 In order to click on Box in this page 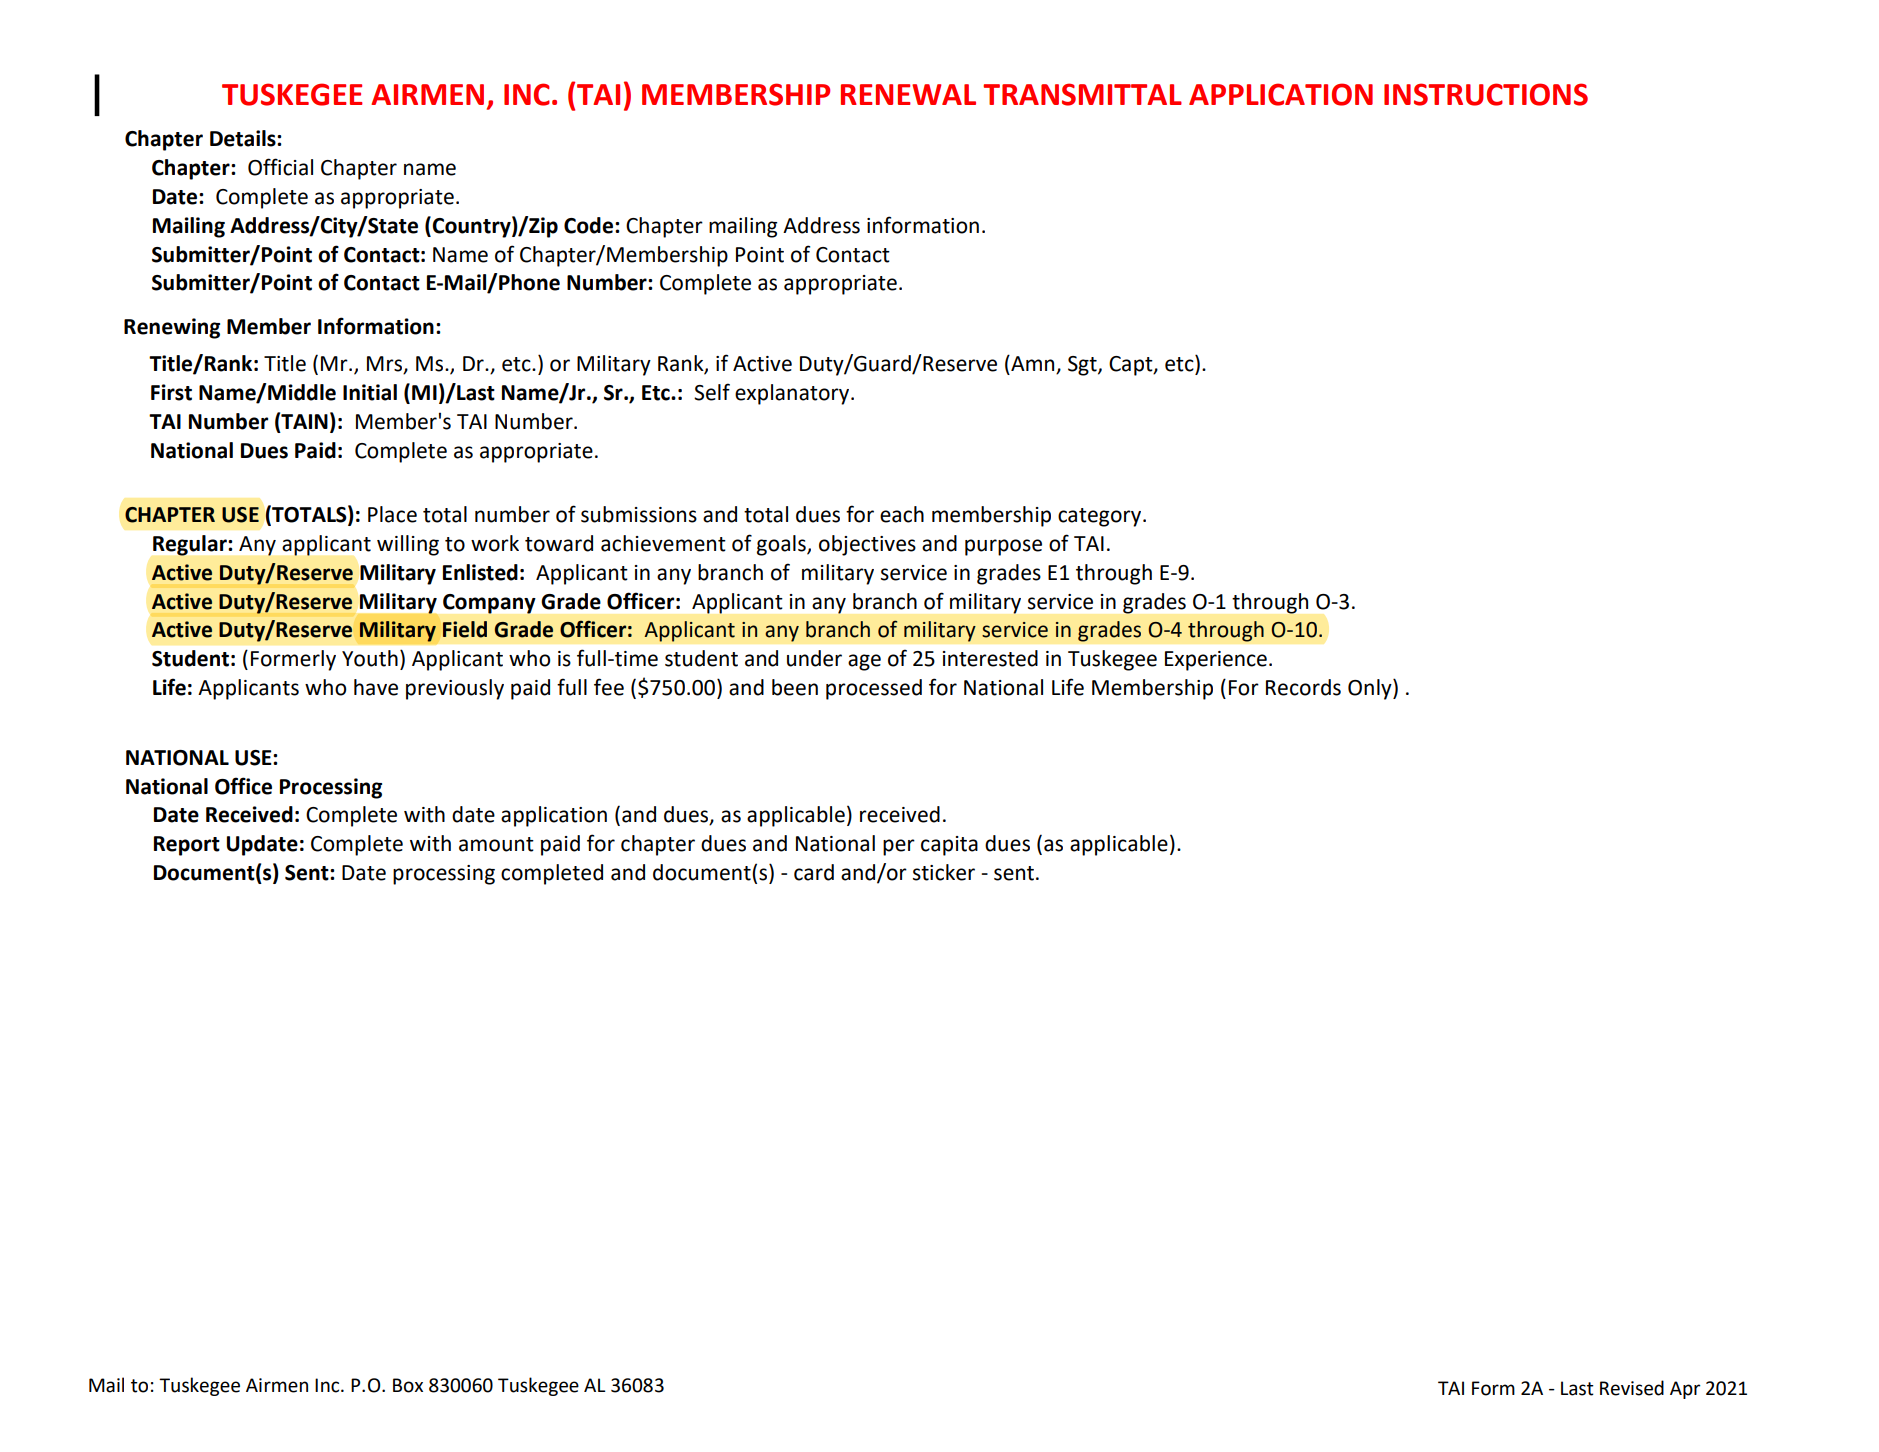, I will do `click(408, 1385)`.
